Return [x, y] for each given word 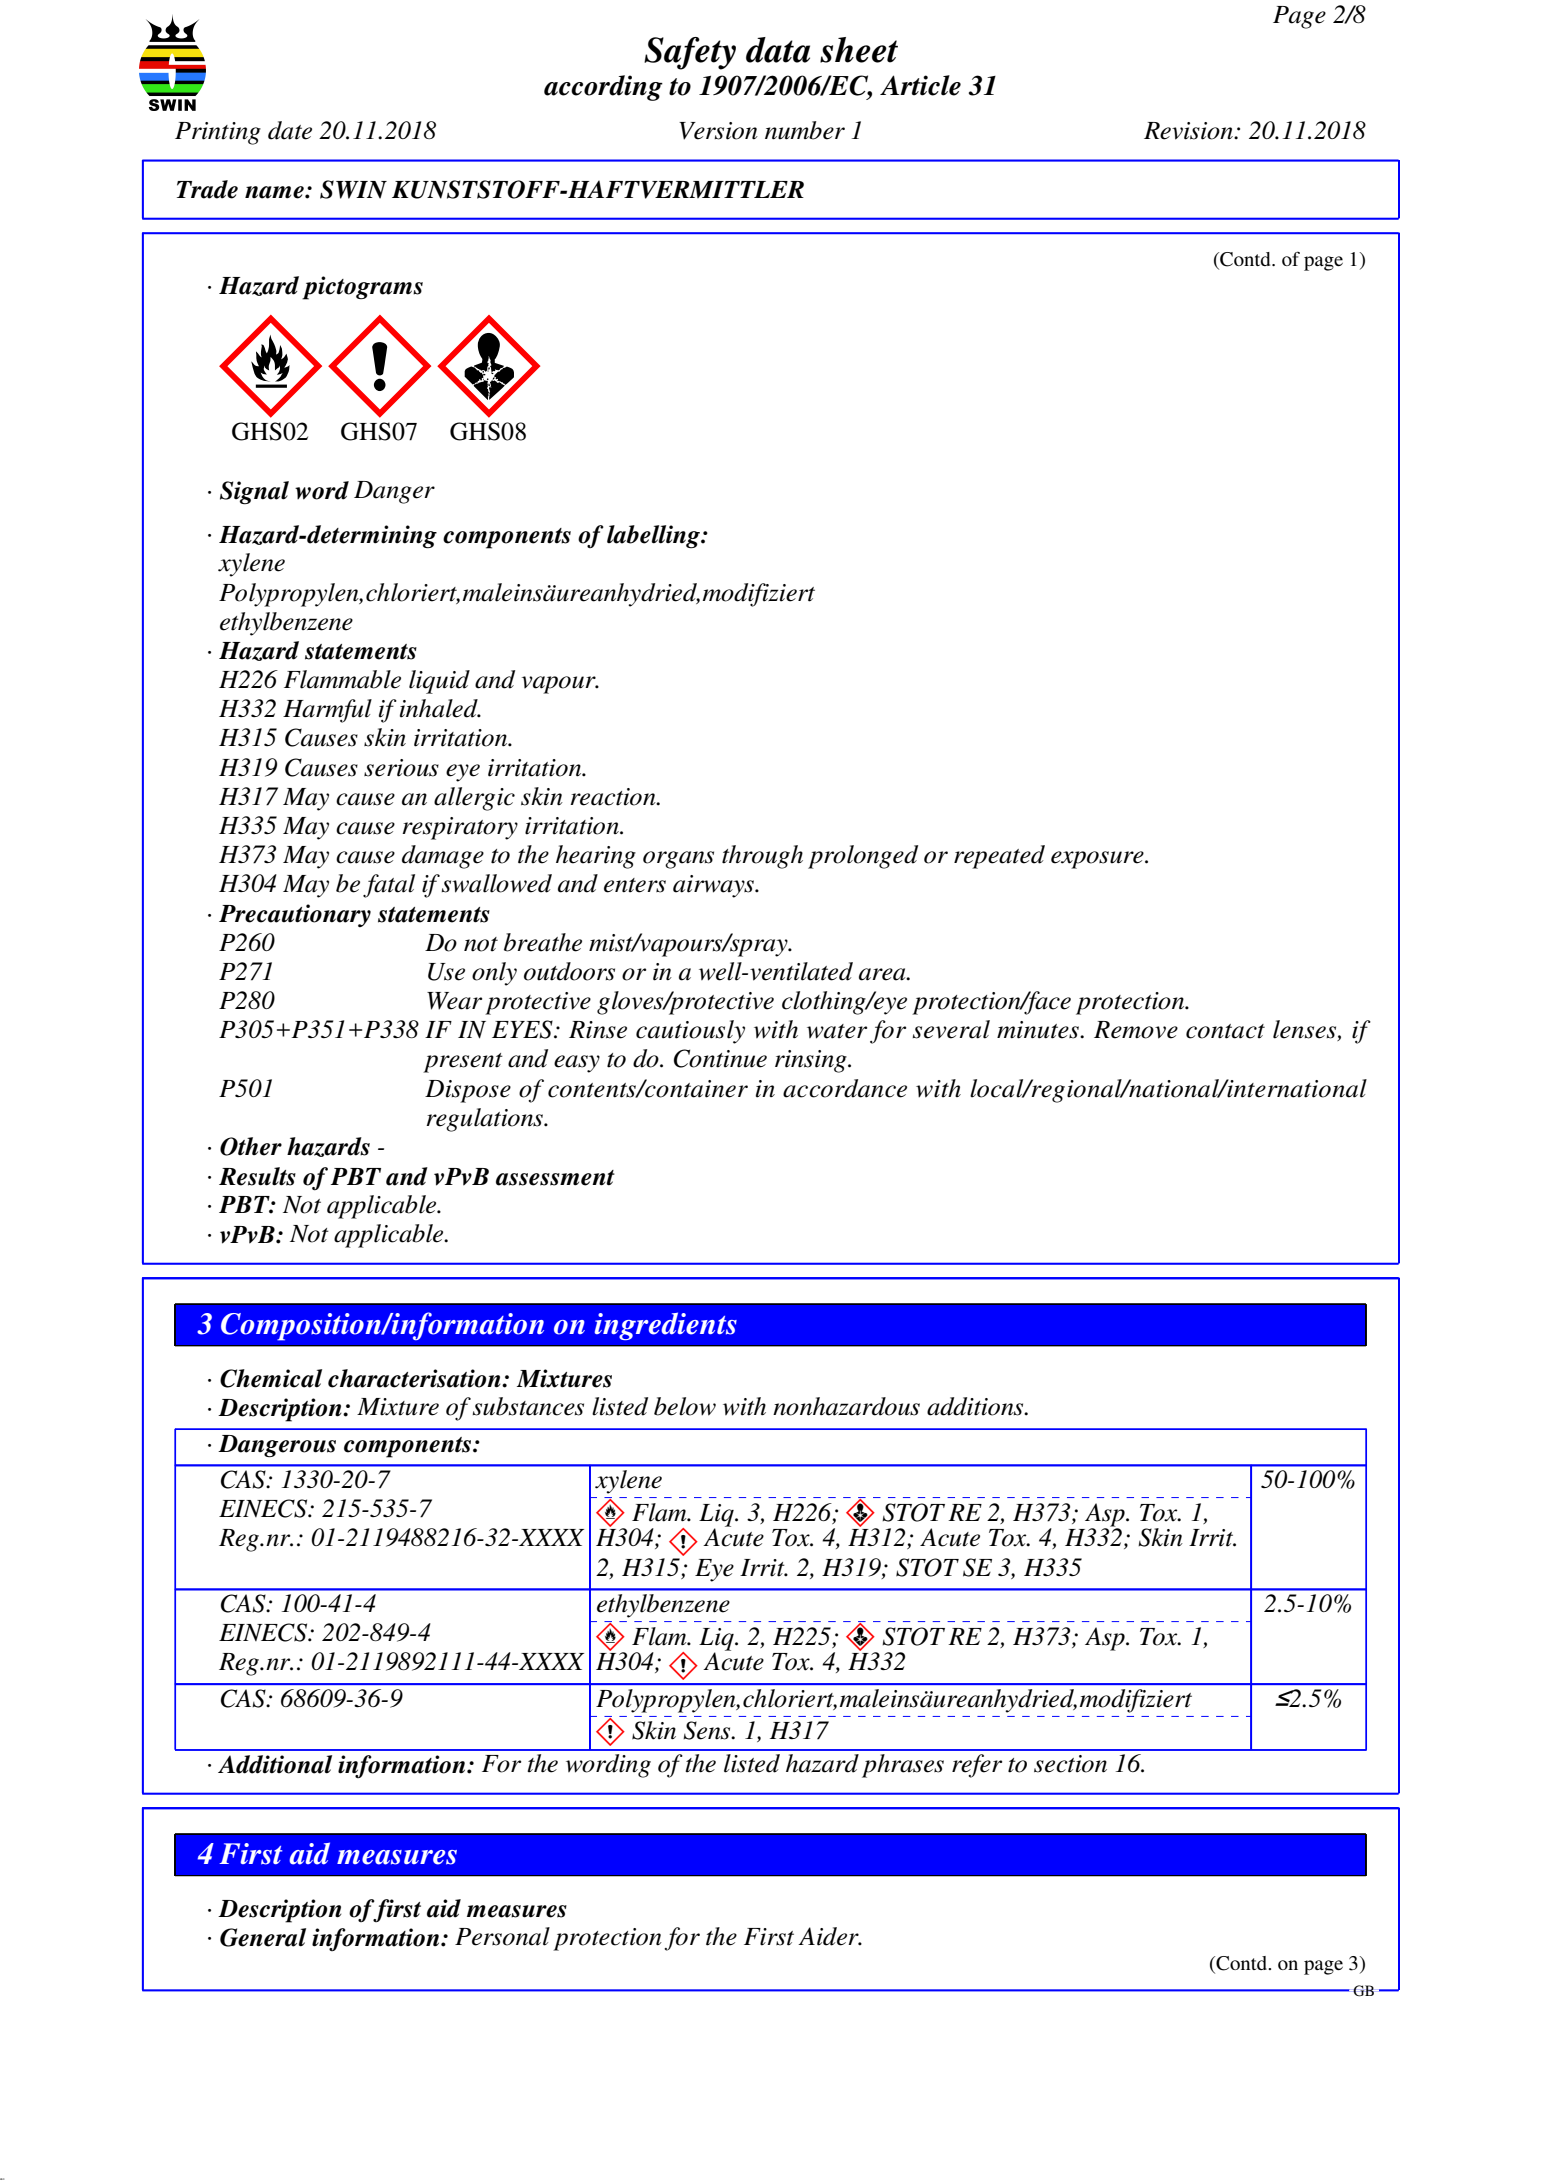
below [685, 1406]
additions [976, 1406]
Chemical [271, 1378]
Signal [254, 493]
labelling [654, 536]
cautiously [690, 1032]
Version [718, 131]
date [290, 130]
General [263, 1937]
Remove [1136, 1030]
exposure [1098, 860]
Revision [1189, 131]
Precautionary [295, 915]
